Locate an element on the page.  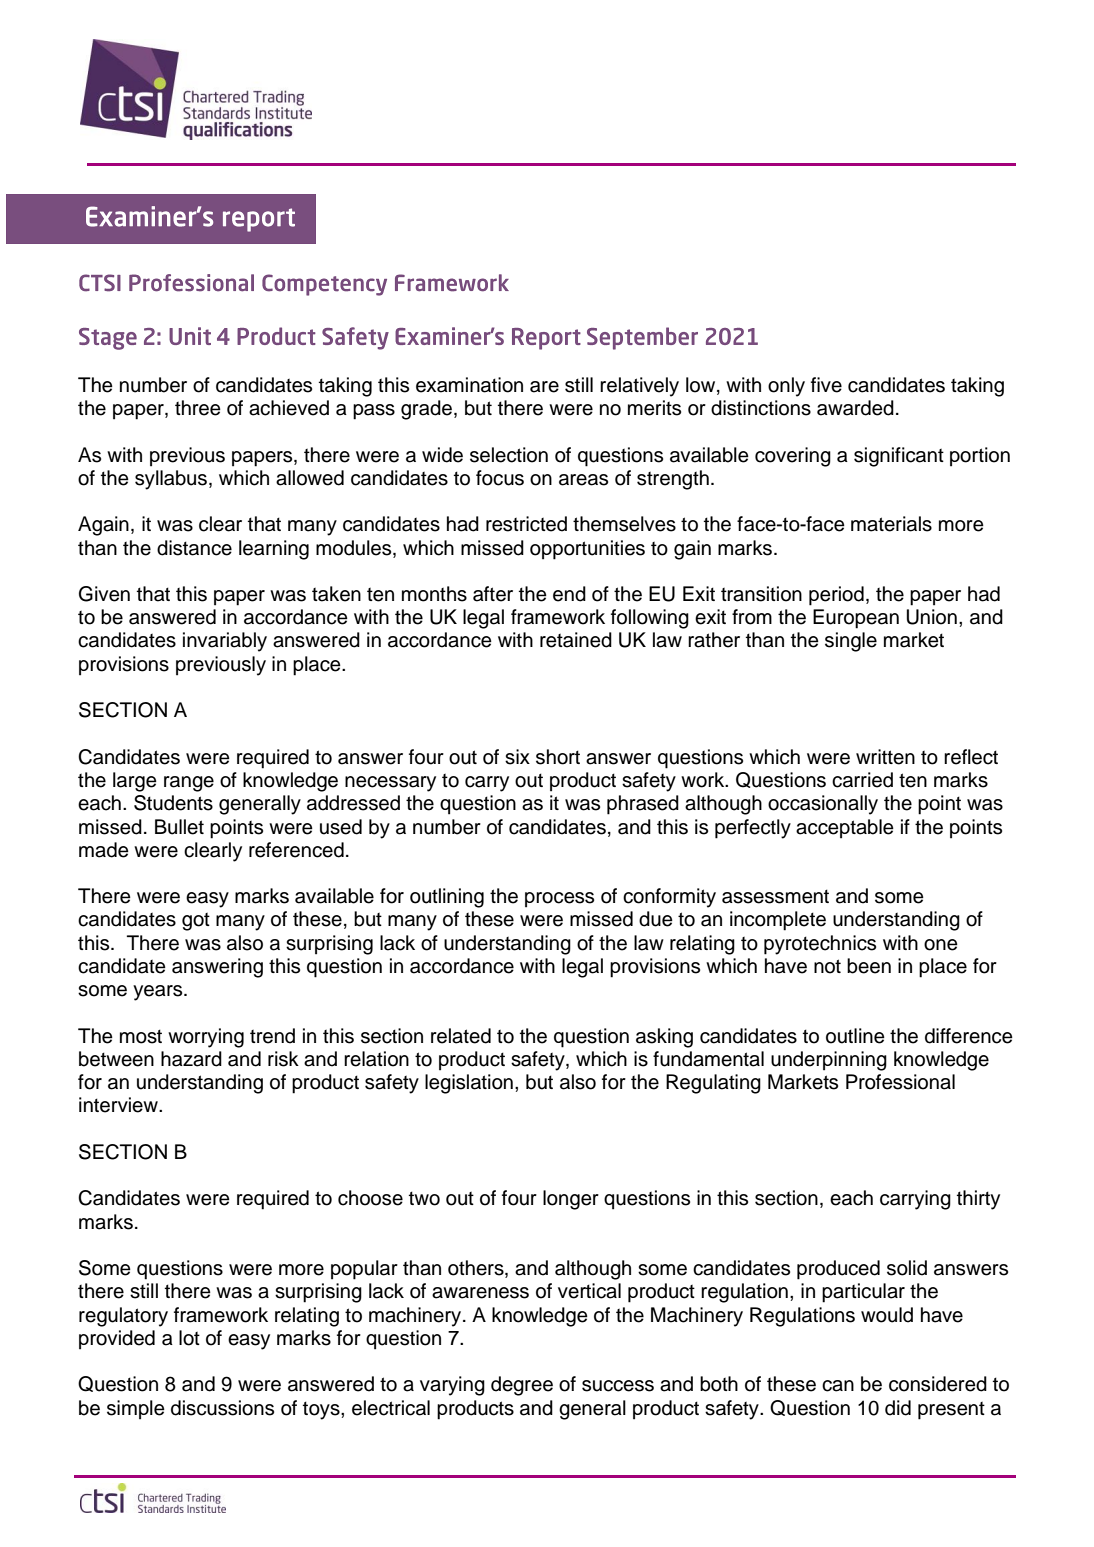
retained is located at coordinates (576, 640).
